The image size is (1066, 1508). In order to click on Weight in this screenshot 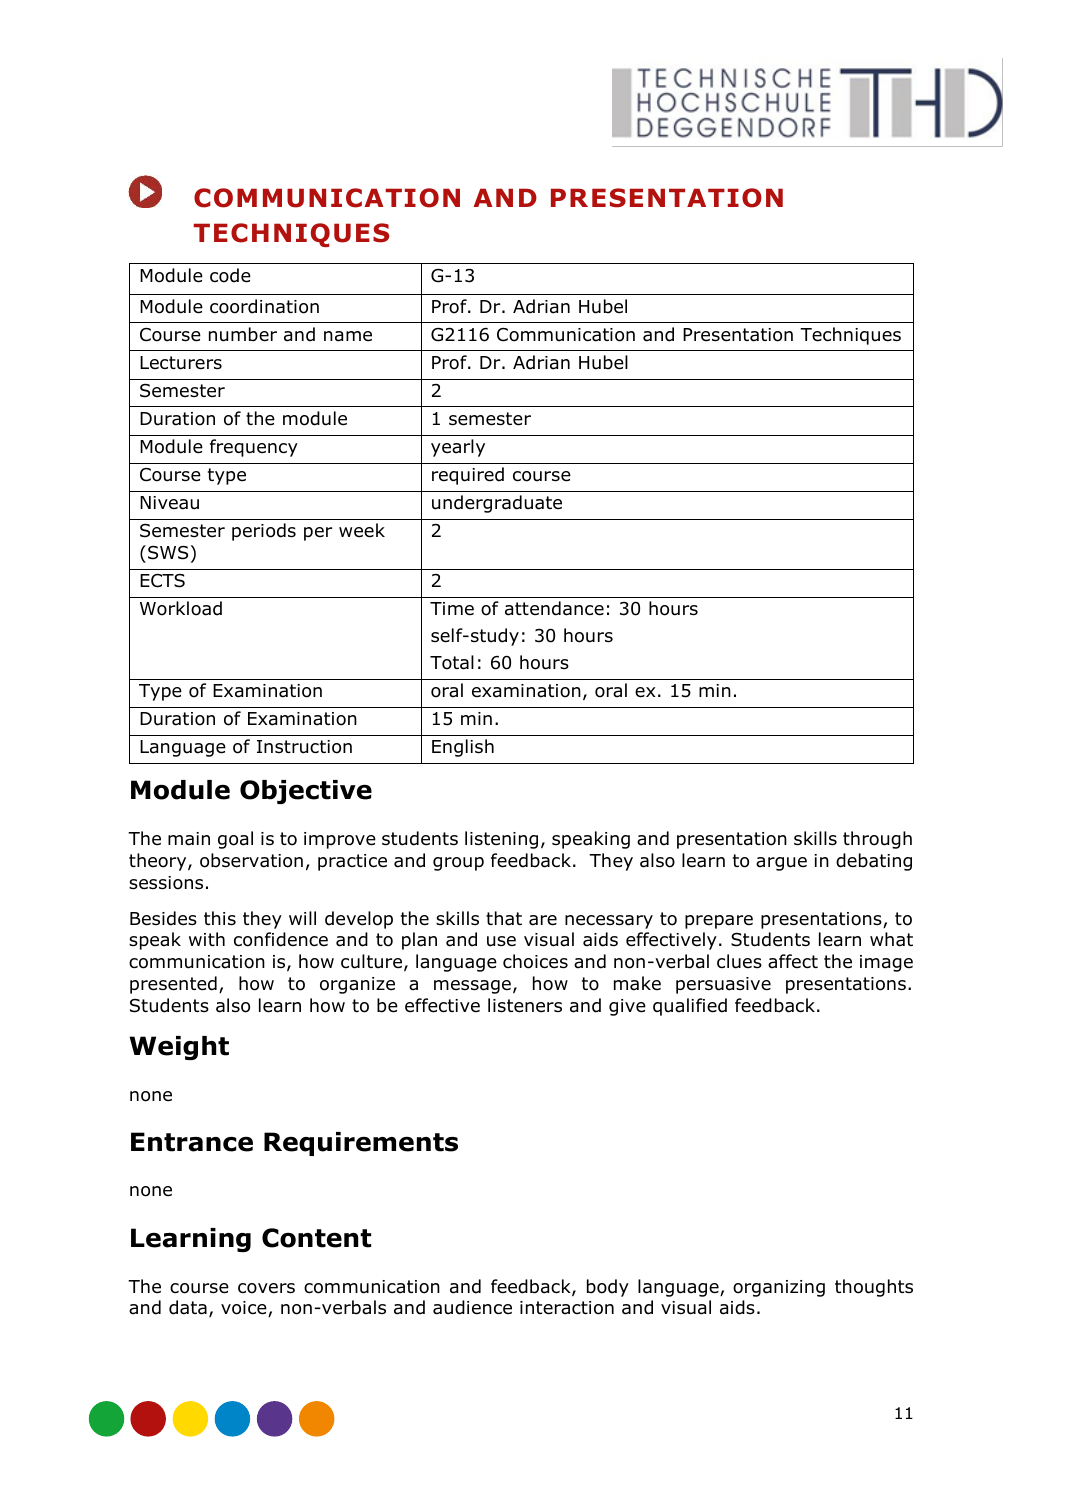, I will do `click(179, 1048)`.
